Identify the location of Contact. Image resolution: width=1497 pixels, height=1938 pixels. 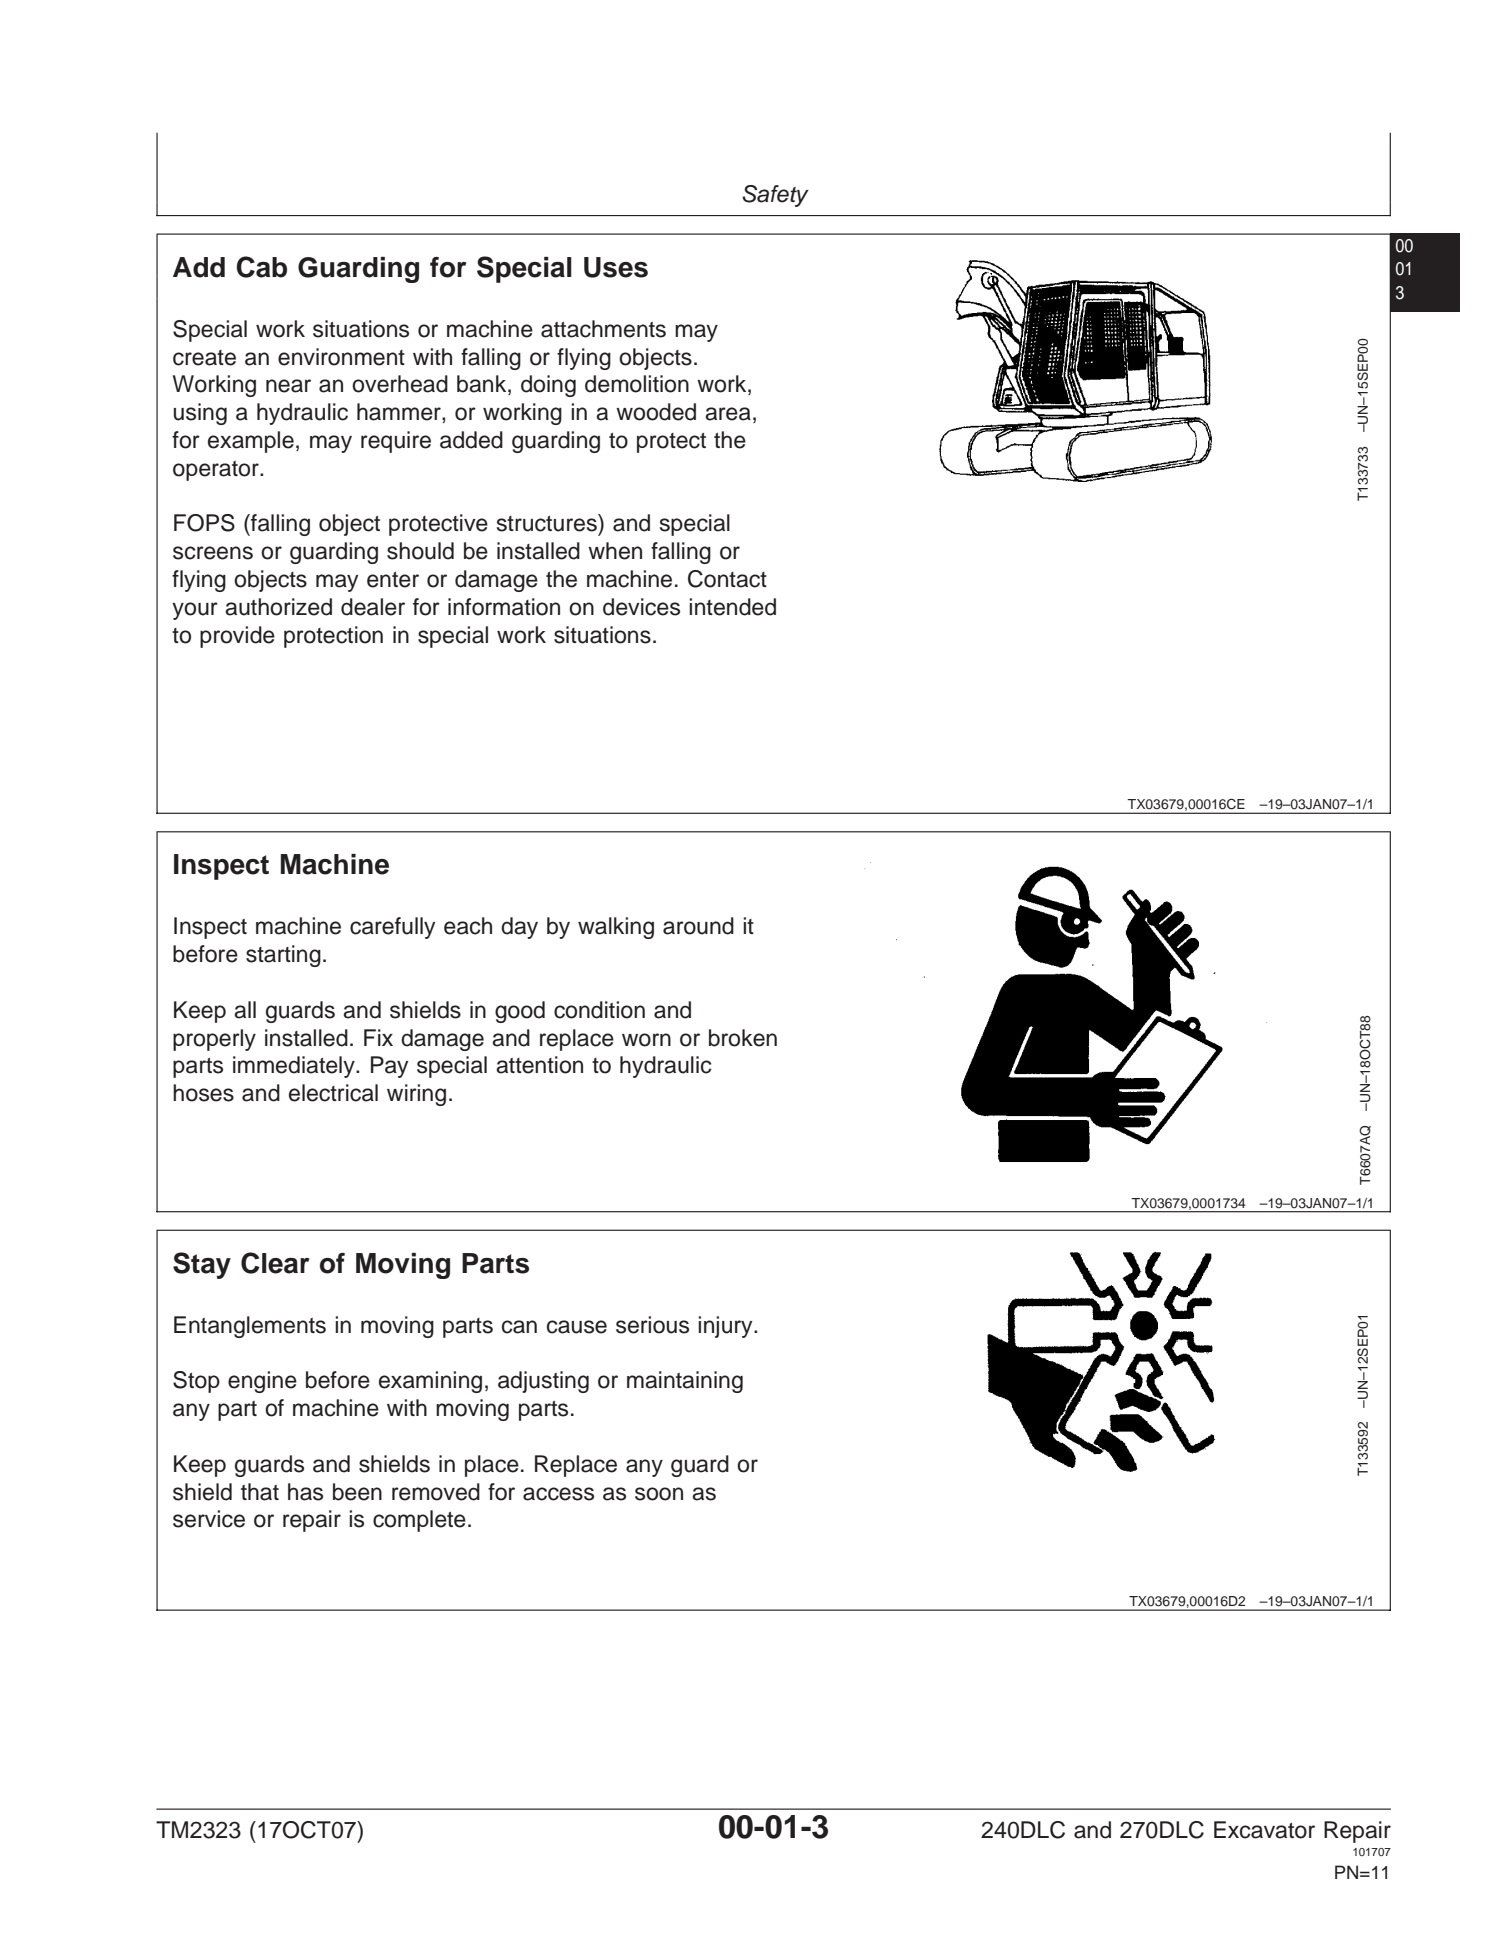
(727, 579).
